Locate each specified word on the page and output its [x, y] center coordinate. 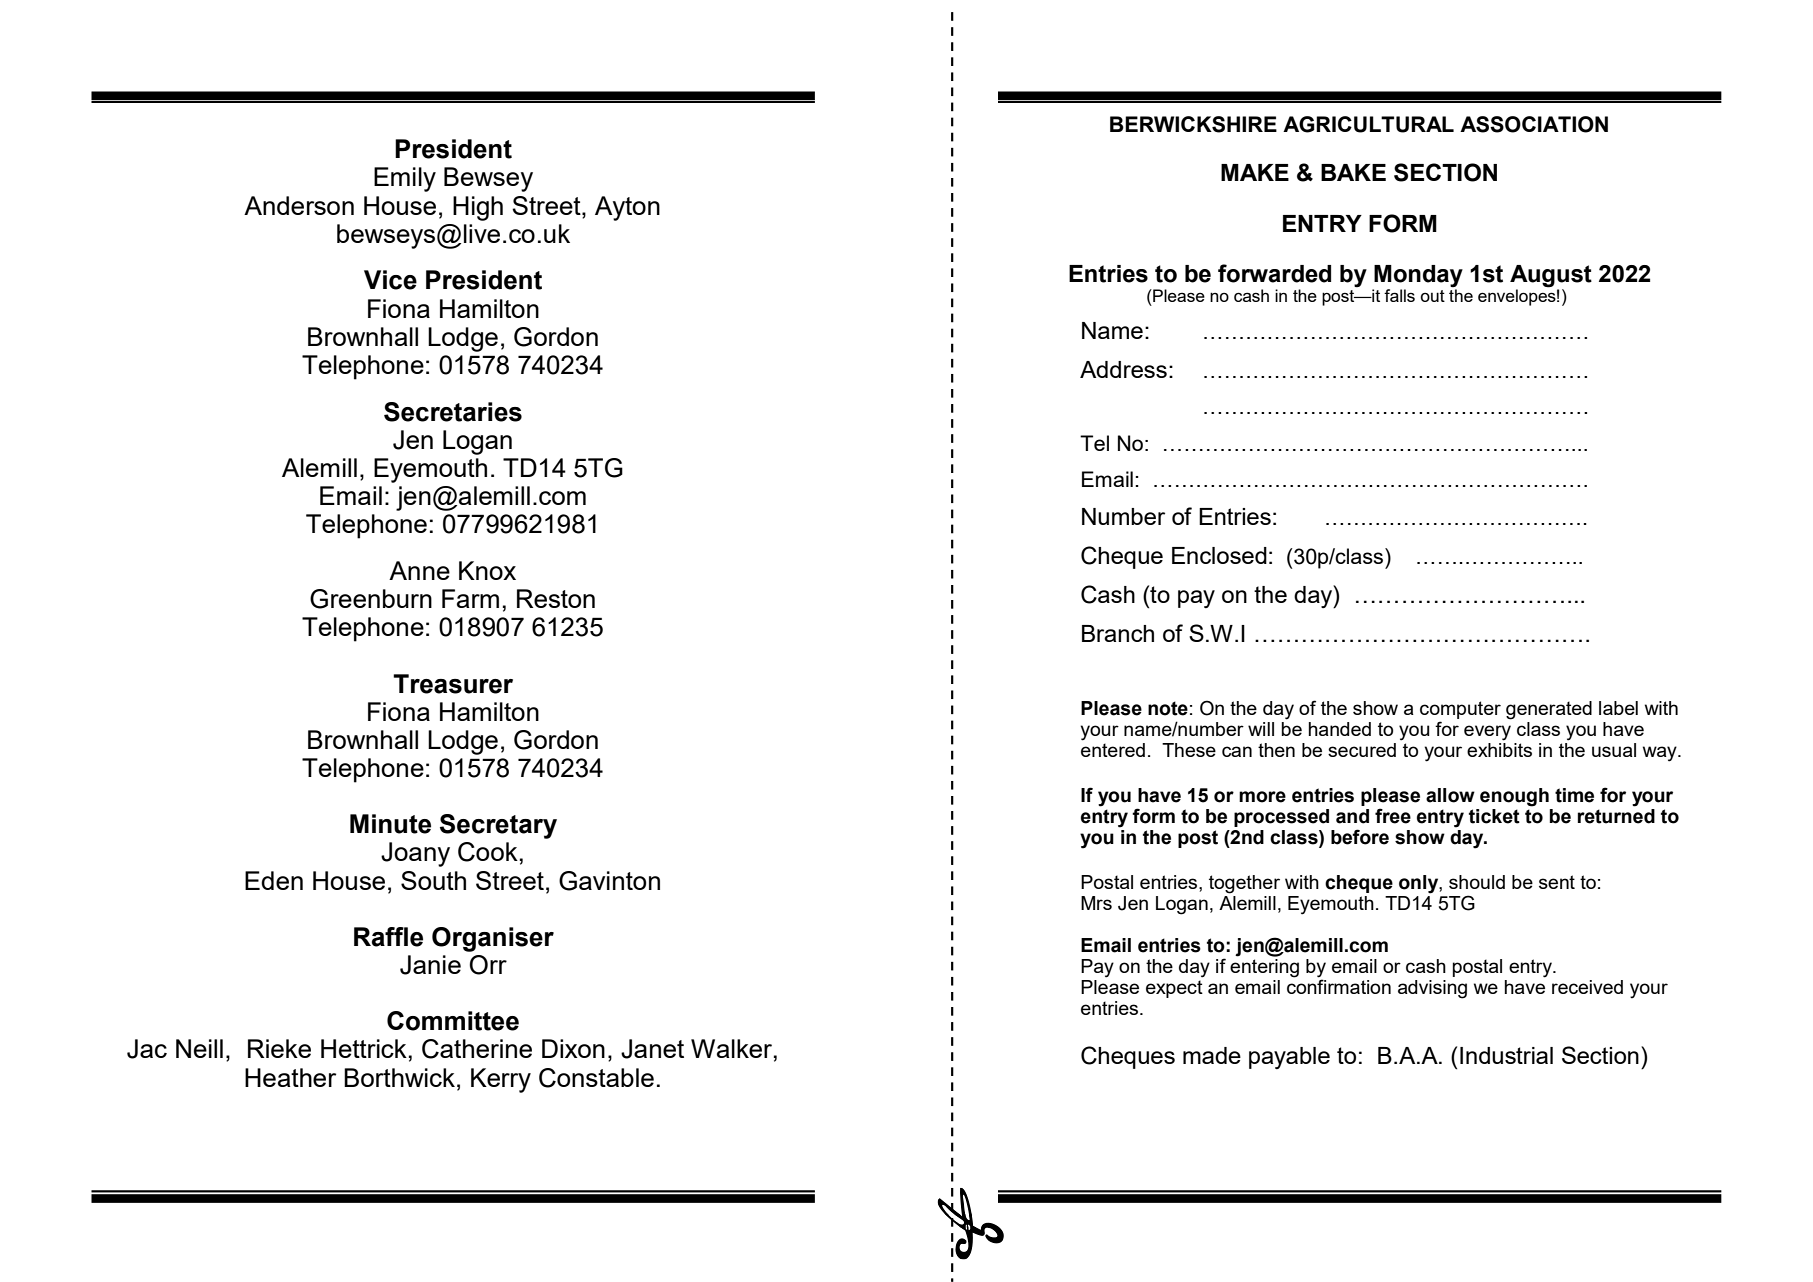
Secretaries [453, 412]
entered [1113, 750]
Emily [405, 179]
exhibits [1499, 750]
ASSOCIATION [1534, 124]
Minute [390, 824]
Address [1123, 369]
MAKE [1255, 172]
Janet [652, 1049]
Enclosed [1219, 555]
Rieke [279, 1048]
